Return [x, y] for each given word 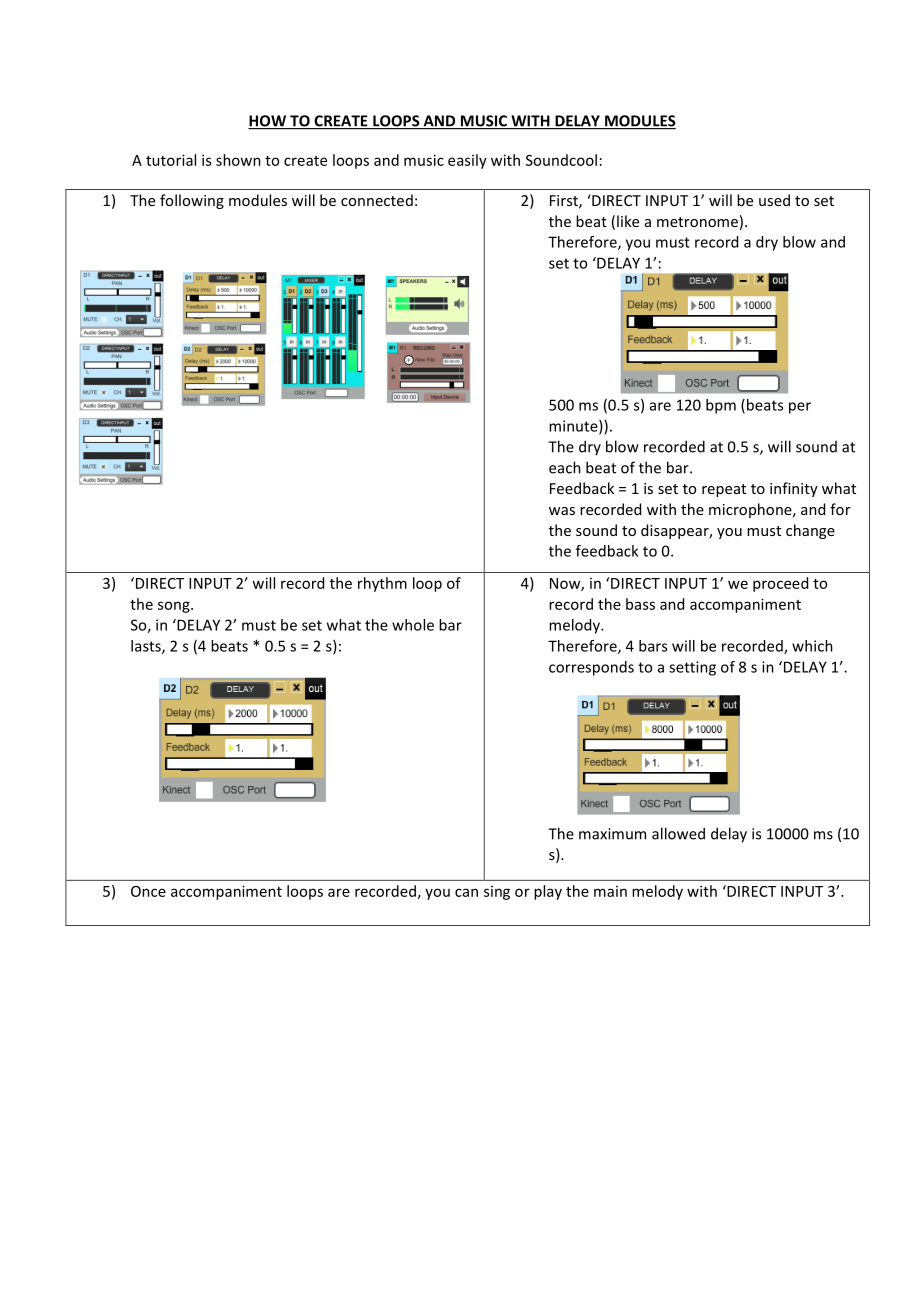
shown [238, 160]
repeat [724, 490]
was [562, 511]
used [774, 200]
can [466, 892]
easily [467, 161]
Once [148, 891]
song [175, 607]
